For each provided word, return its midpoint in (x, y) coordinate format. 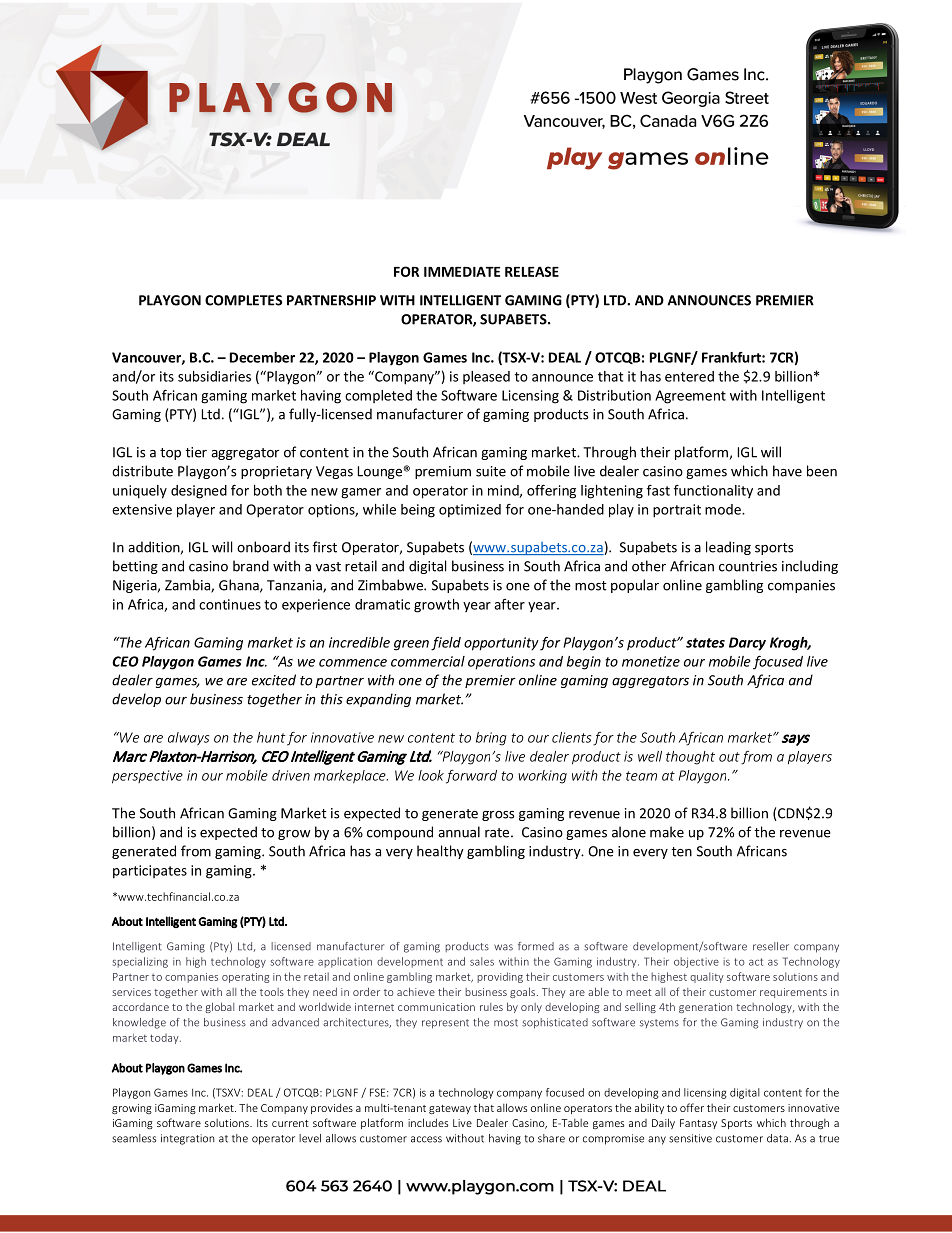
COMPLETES (243, 300)
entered (689, 376)
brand (251, 566)
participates (150, 872)
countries (748, 566)
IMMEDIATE (462, 272)
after (509, 604)
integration (187, 1139)
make (667, 832)
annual (459, 832)
